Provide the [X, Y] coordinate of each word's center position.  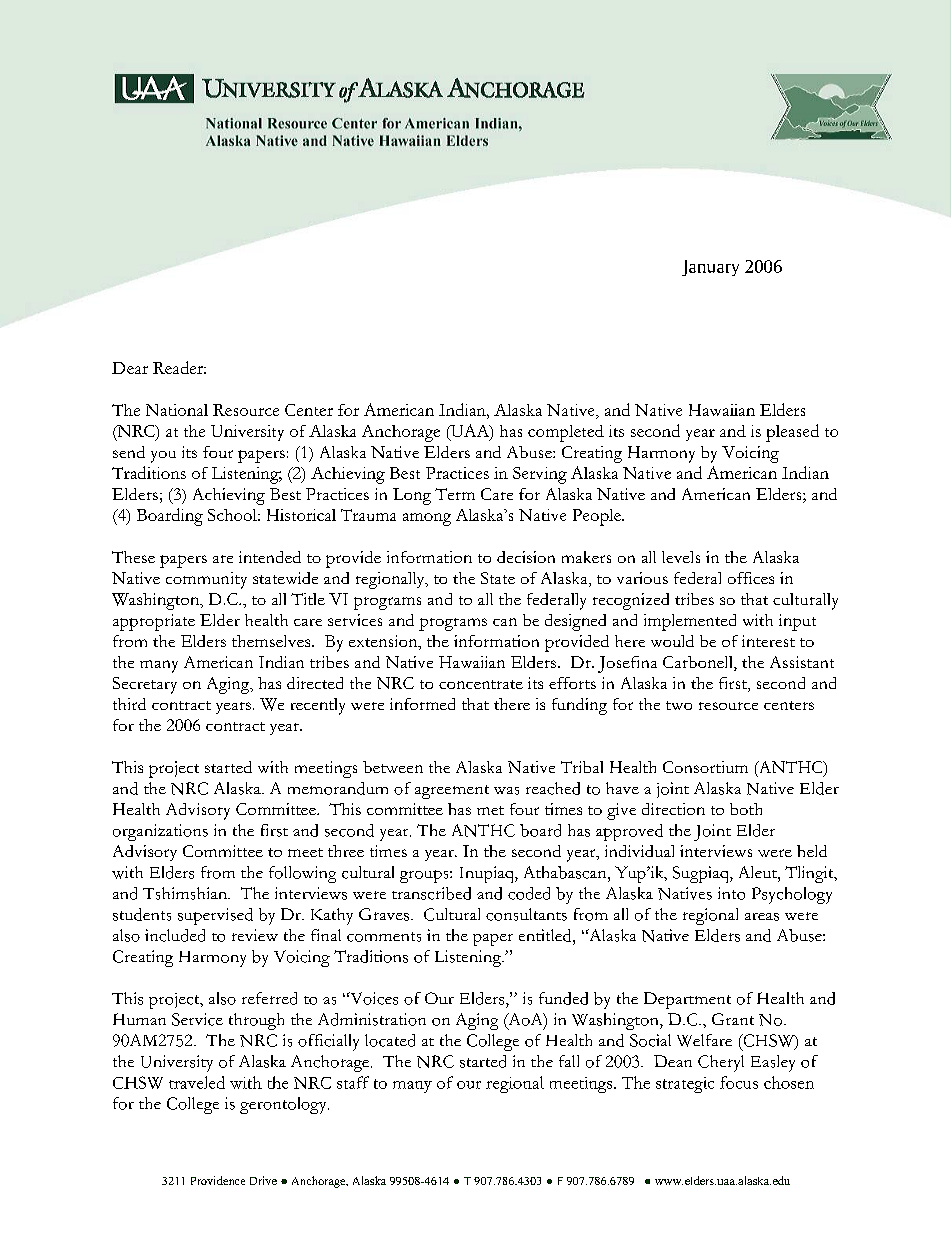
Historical [301, 515]
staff [353, 1082]
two [679, 705]
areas [762, 917]
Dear [130, 368]
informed [422, 704]
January [710, 268]
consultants [526, 914]
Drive [263, 1180]
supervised [215, 916]
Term [455, 494]
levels [681, 557]
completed [566, 433]
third [129, 704]
